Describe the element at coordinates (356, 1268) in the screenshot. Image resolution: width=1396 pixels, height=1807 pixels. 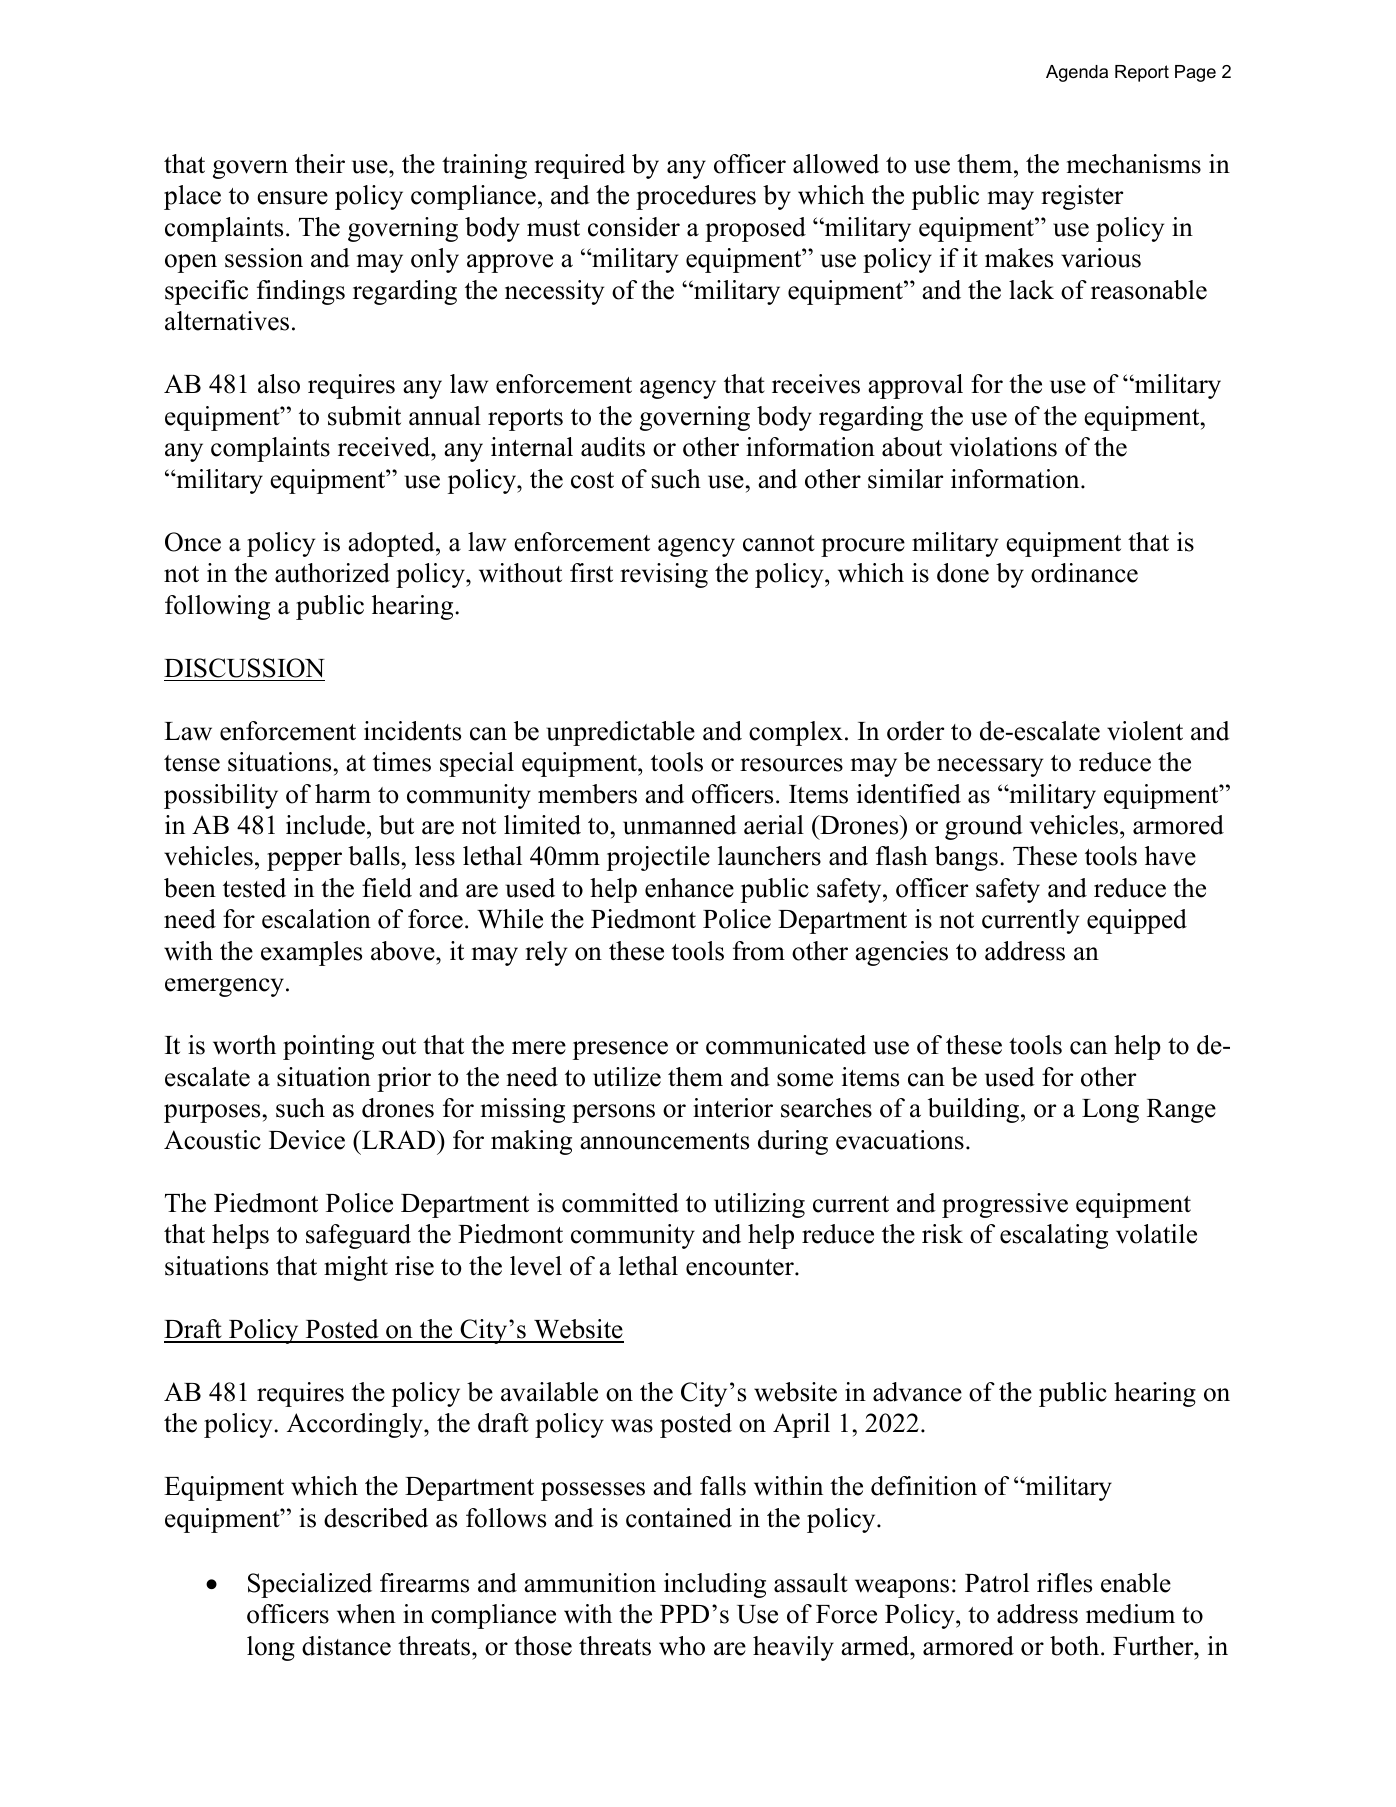
I see `might` at that location.
